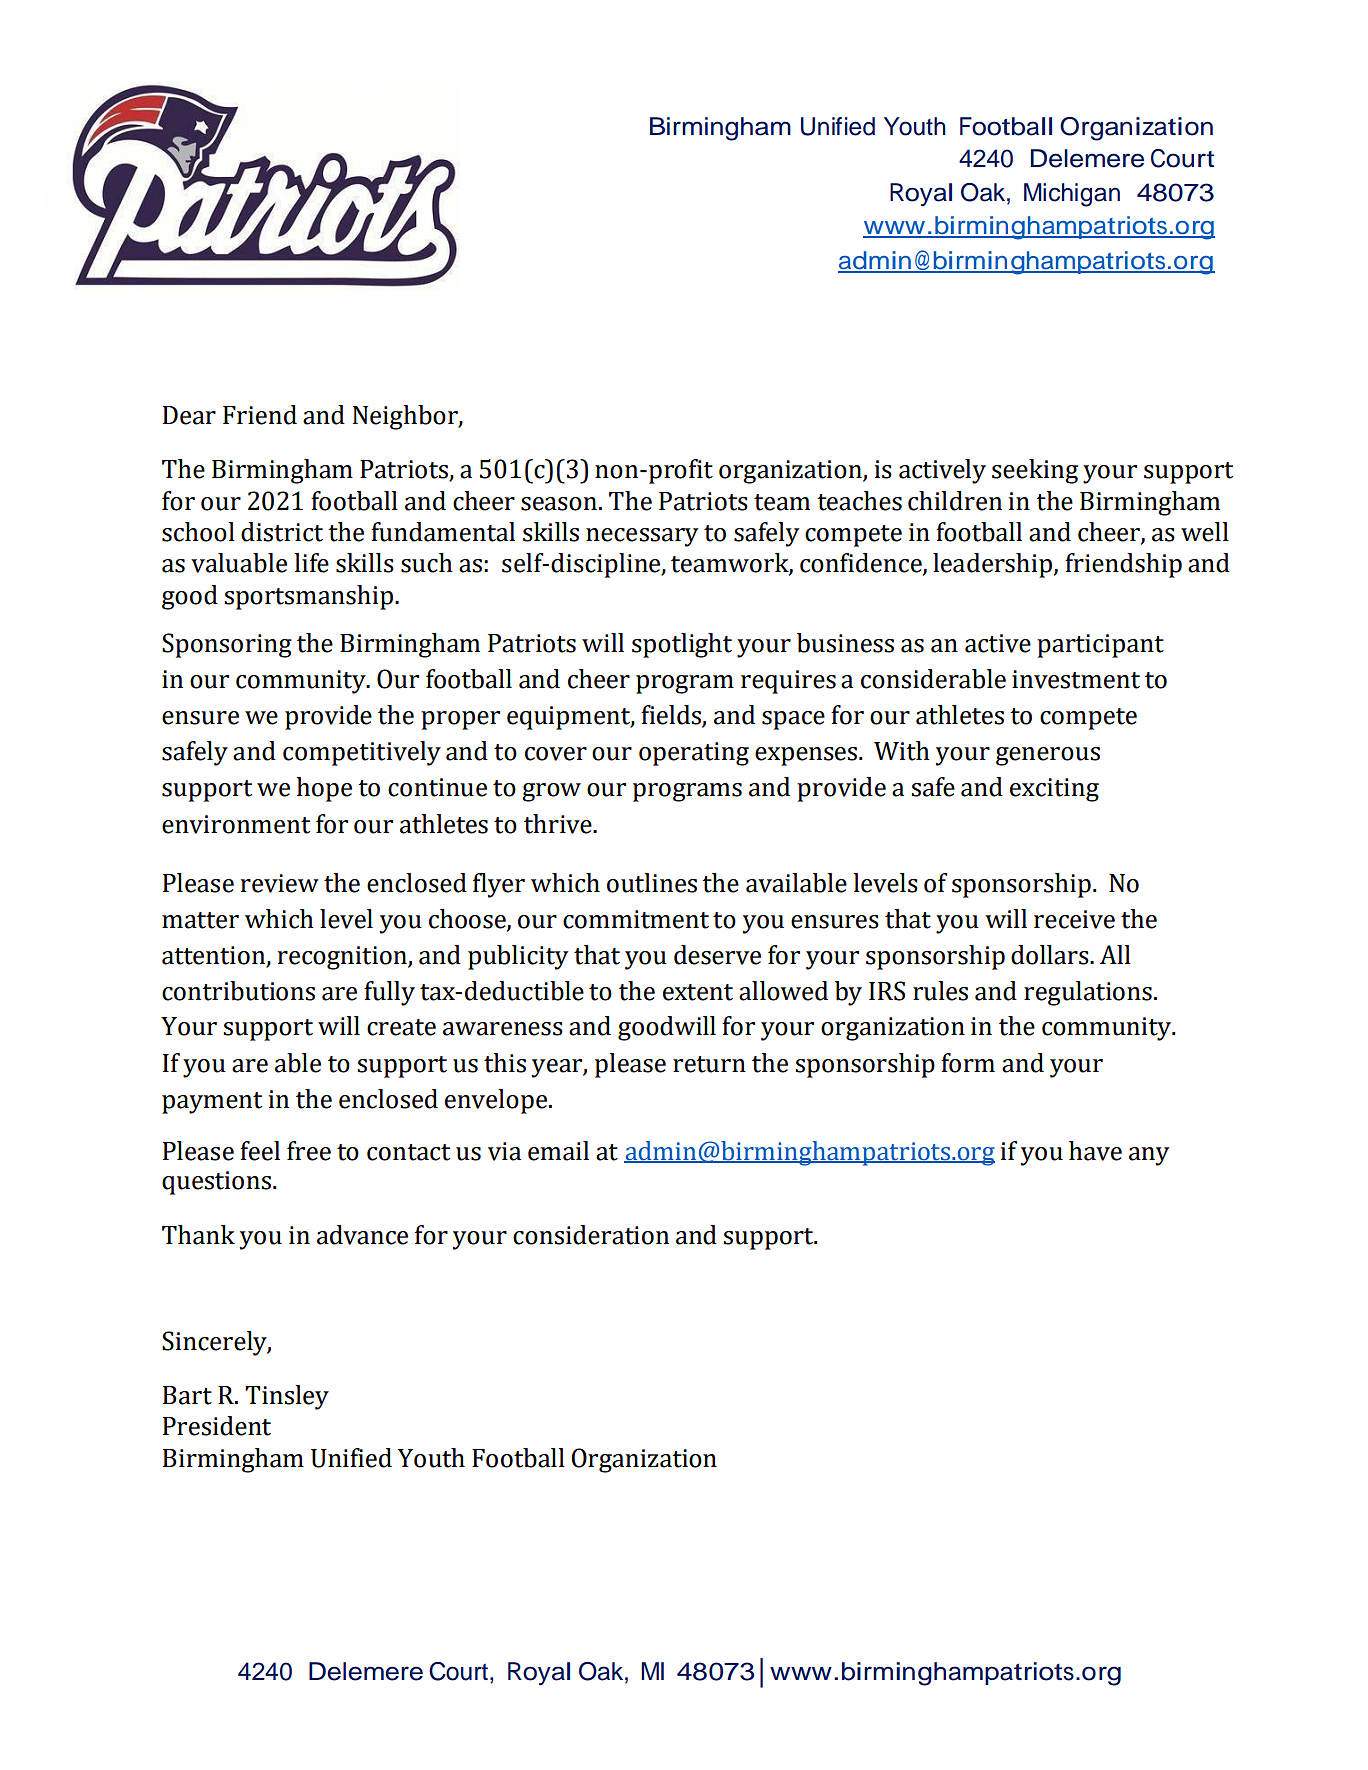  Describe the element at coordinates (189, 415) in the screenshot. I see `Dear` at that location.
